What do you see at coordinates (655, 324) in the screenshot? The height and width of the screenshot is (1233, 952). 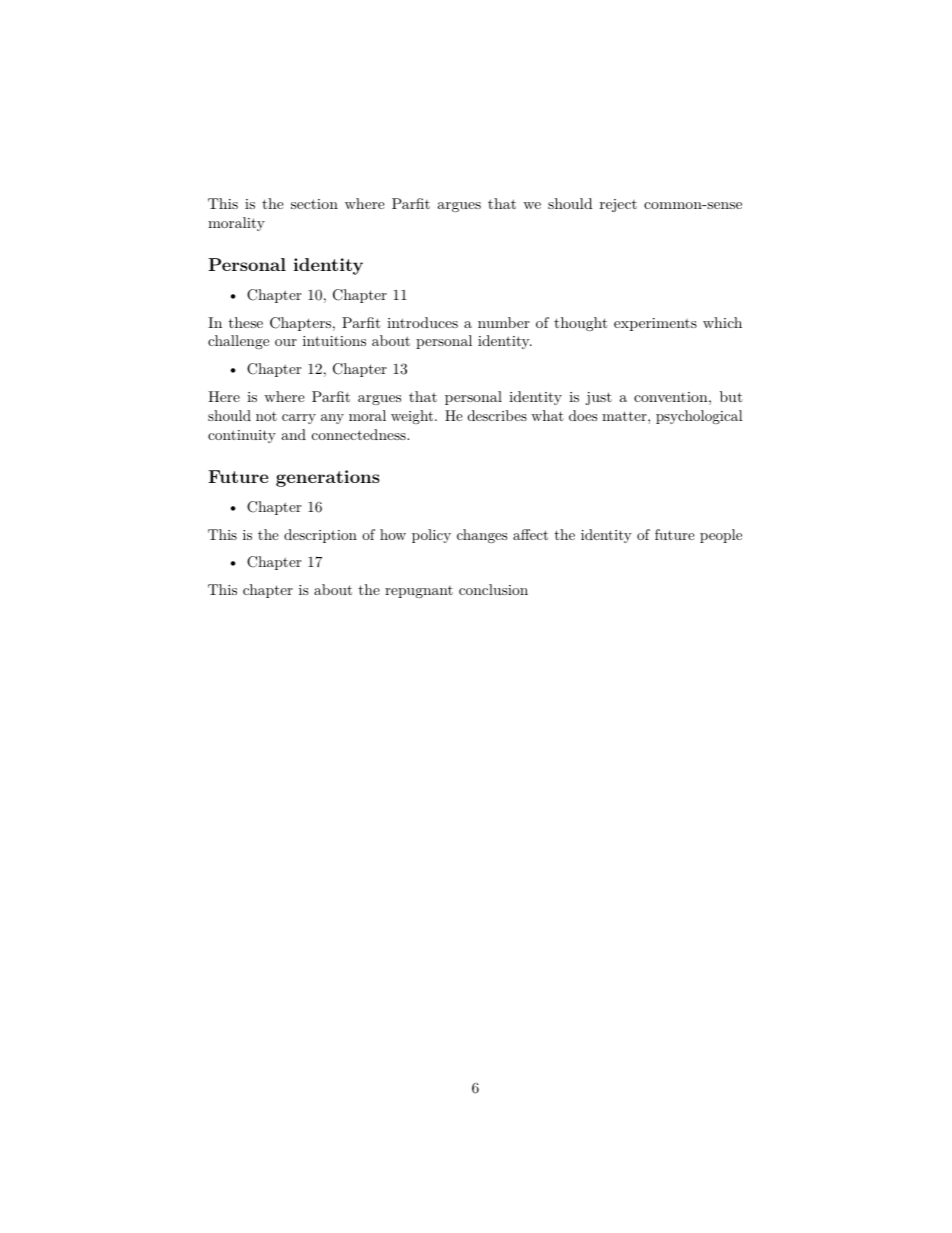 I see `experiments` at bounding box center [655, 324].
